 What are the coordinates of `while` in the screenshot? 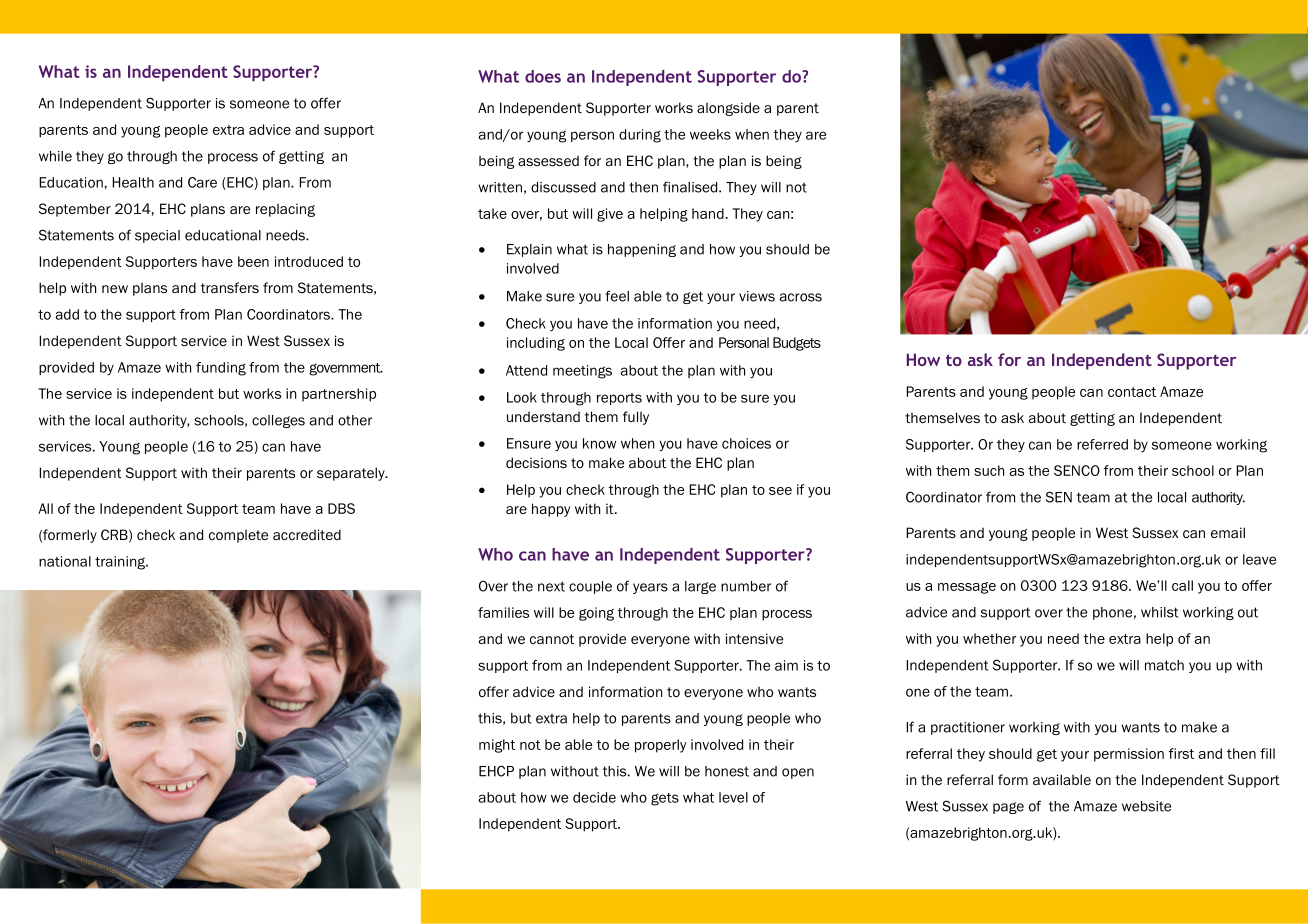 It's located at (55, 156).
